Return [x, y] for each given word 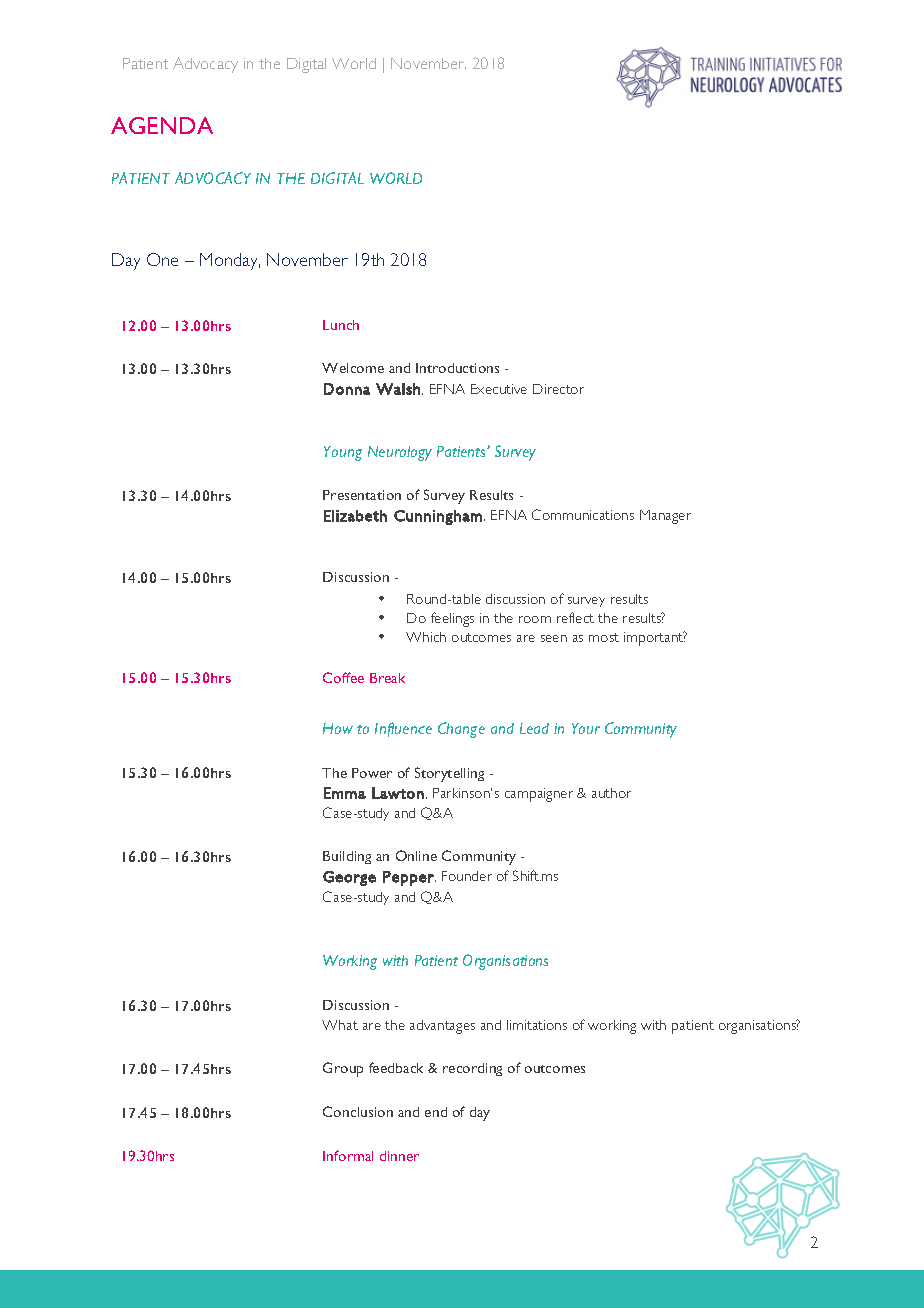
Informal [348, 1155]
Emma [345, 793]
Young [343, 453]
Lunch [341, 325]
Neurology [400, 453]
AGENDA [162, 125]
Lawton [398, 793]
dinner [399, 1156]
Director [558, 389]
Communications [583, 514]
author [611, 793]
